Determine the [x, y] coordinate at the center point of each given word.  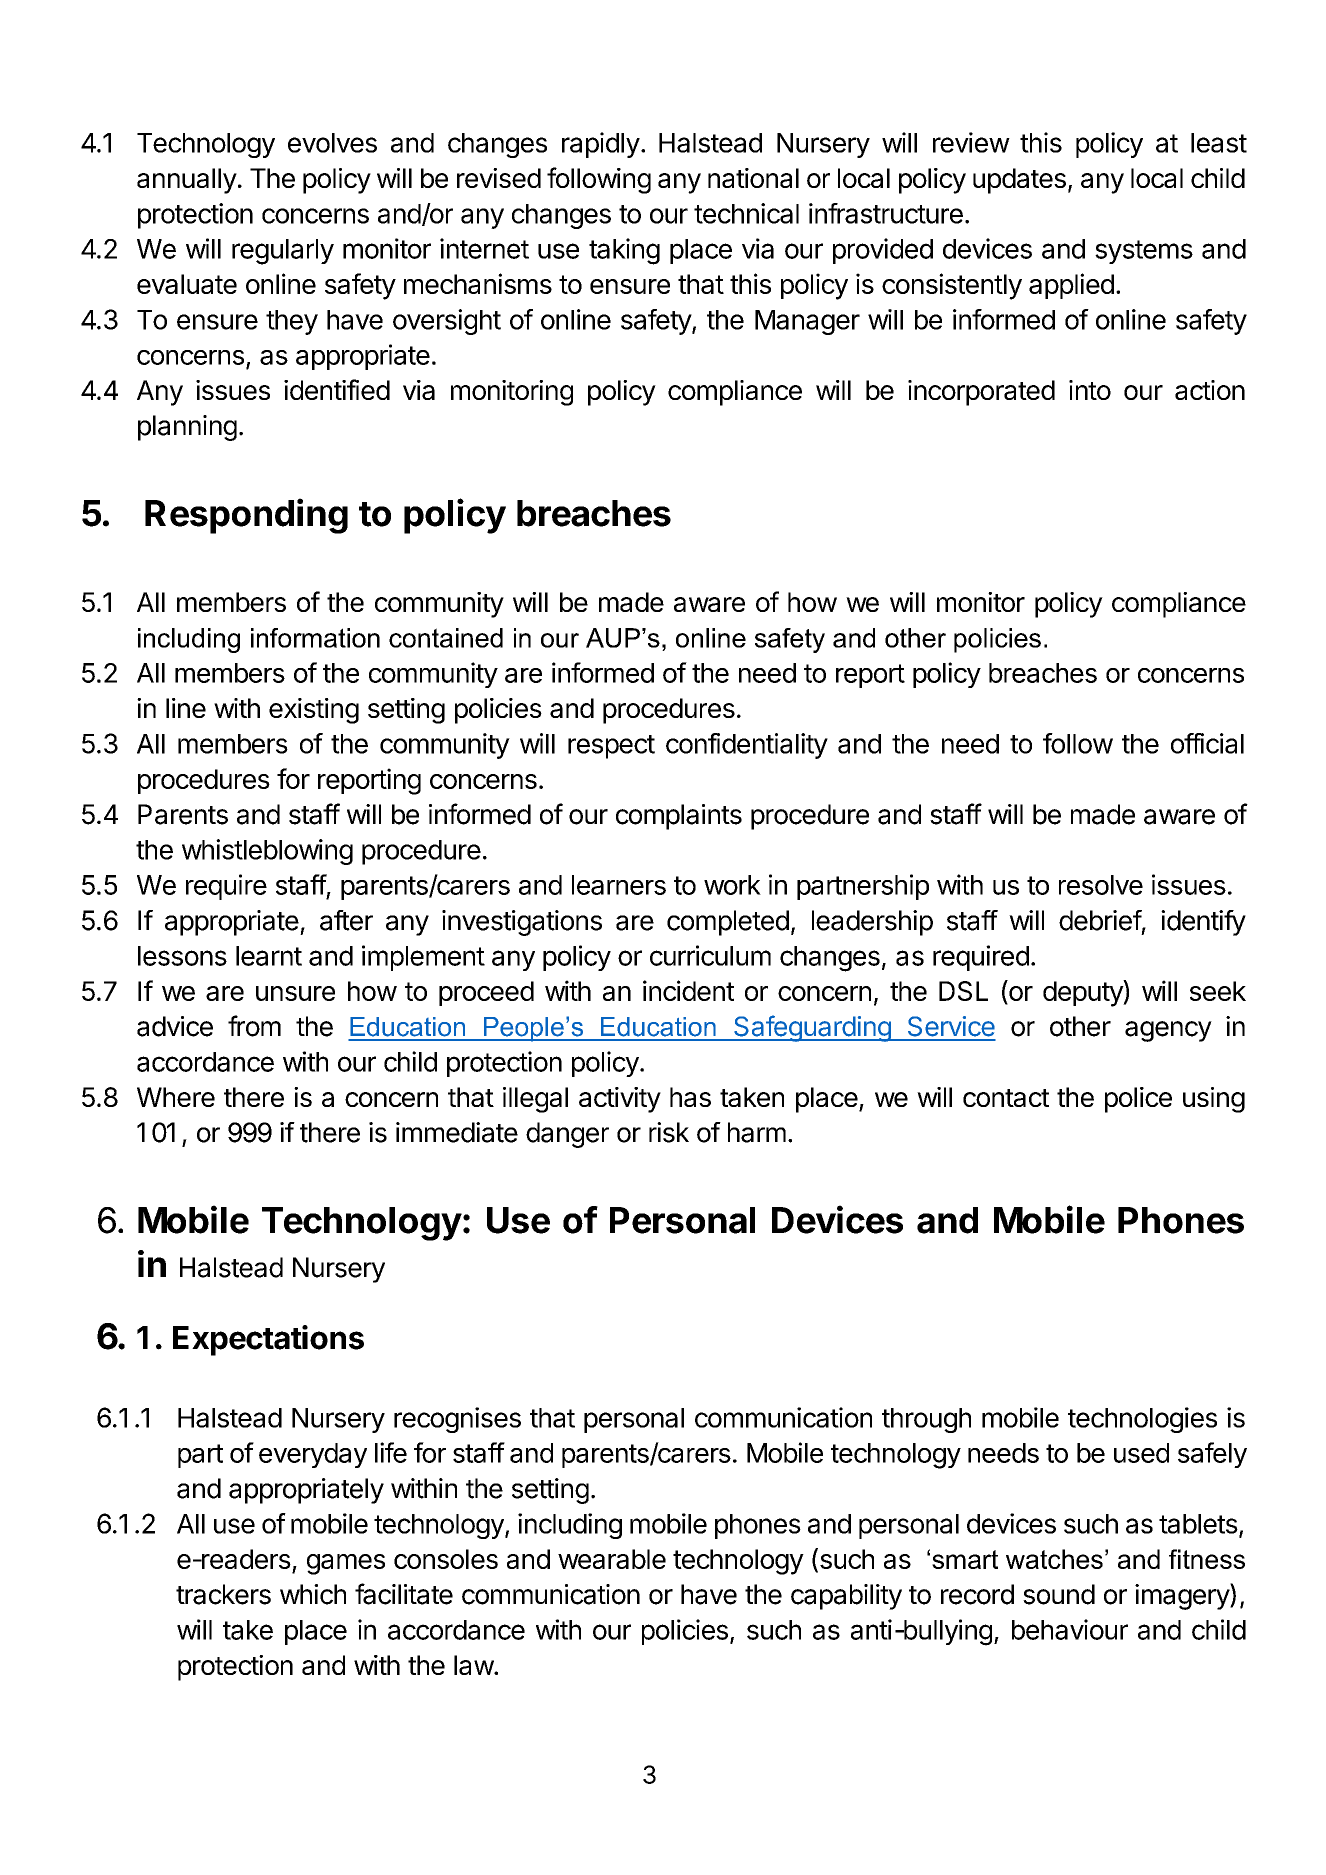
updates [1019, 181]
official [1207, 743]
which [313, 1594]
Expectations [268, 1340]
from [254, 1026]
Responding [246, 516]
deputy [1083, 993]
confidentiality [747, 746]
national [753, 178]
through [926, 1420]
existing [314, 711]
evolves [332, 143]
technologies [1142, 1420]
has [690, 1097]
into [1090, 390]
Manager [807, 322]
